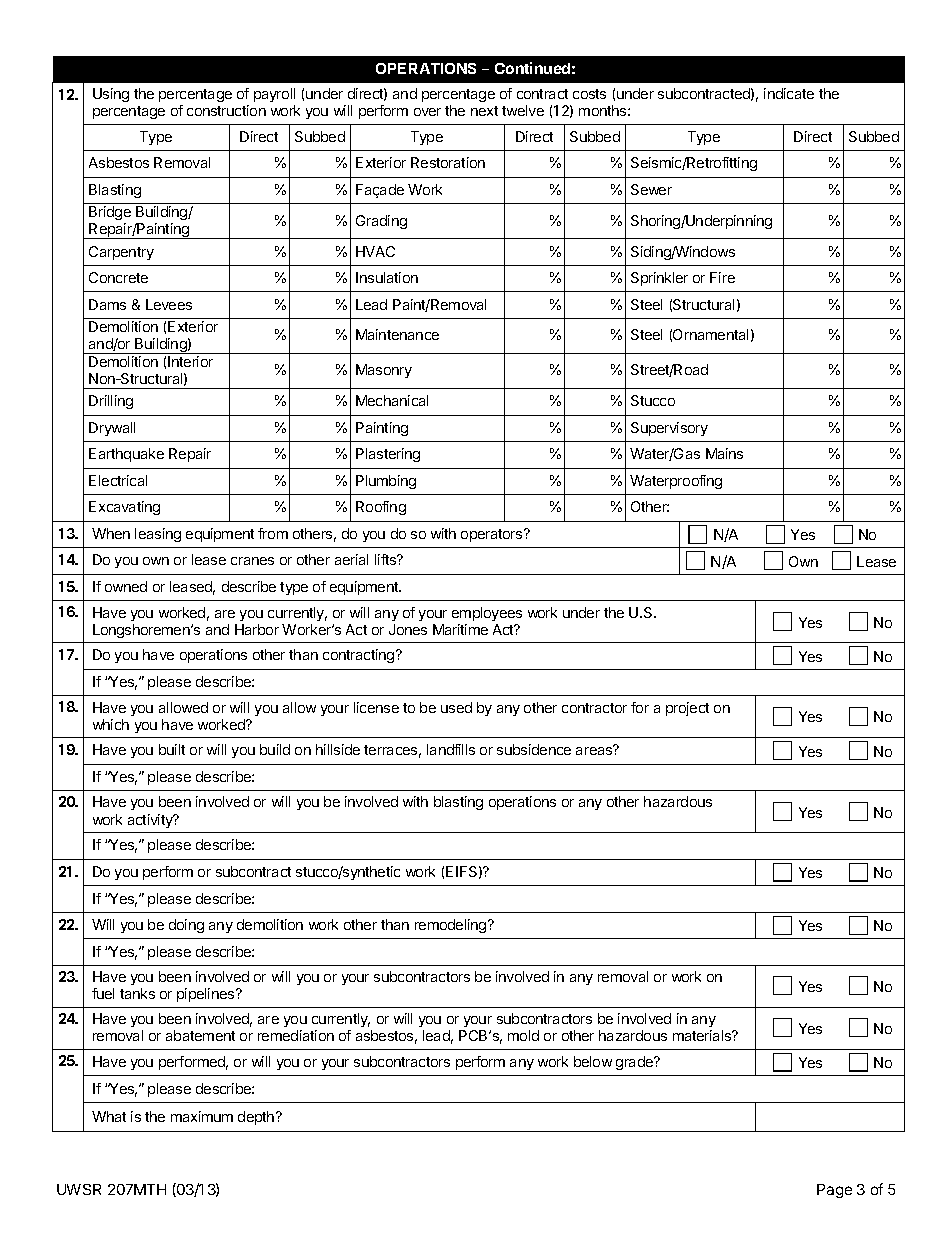 The height and width of the image is (1233, 952). I want to click on indicate, so click(789, 93).
